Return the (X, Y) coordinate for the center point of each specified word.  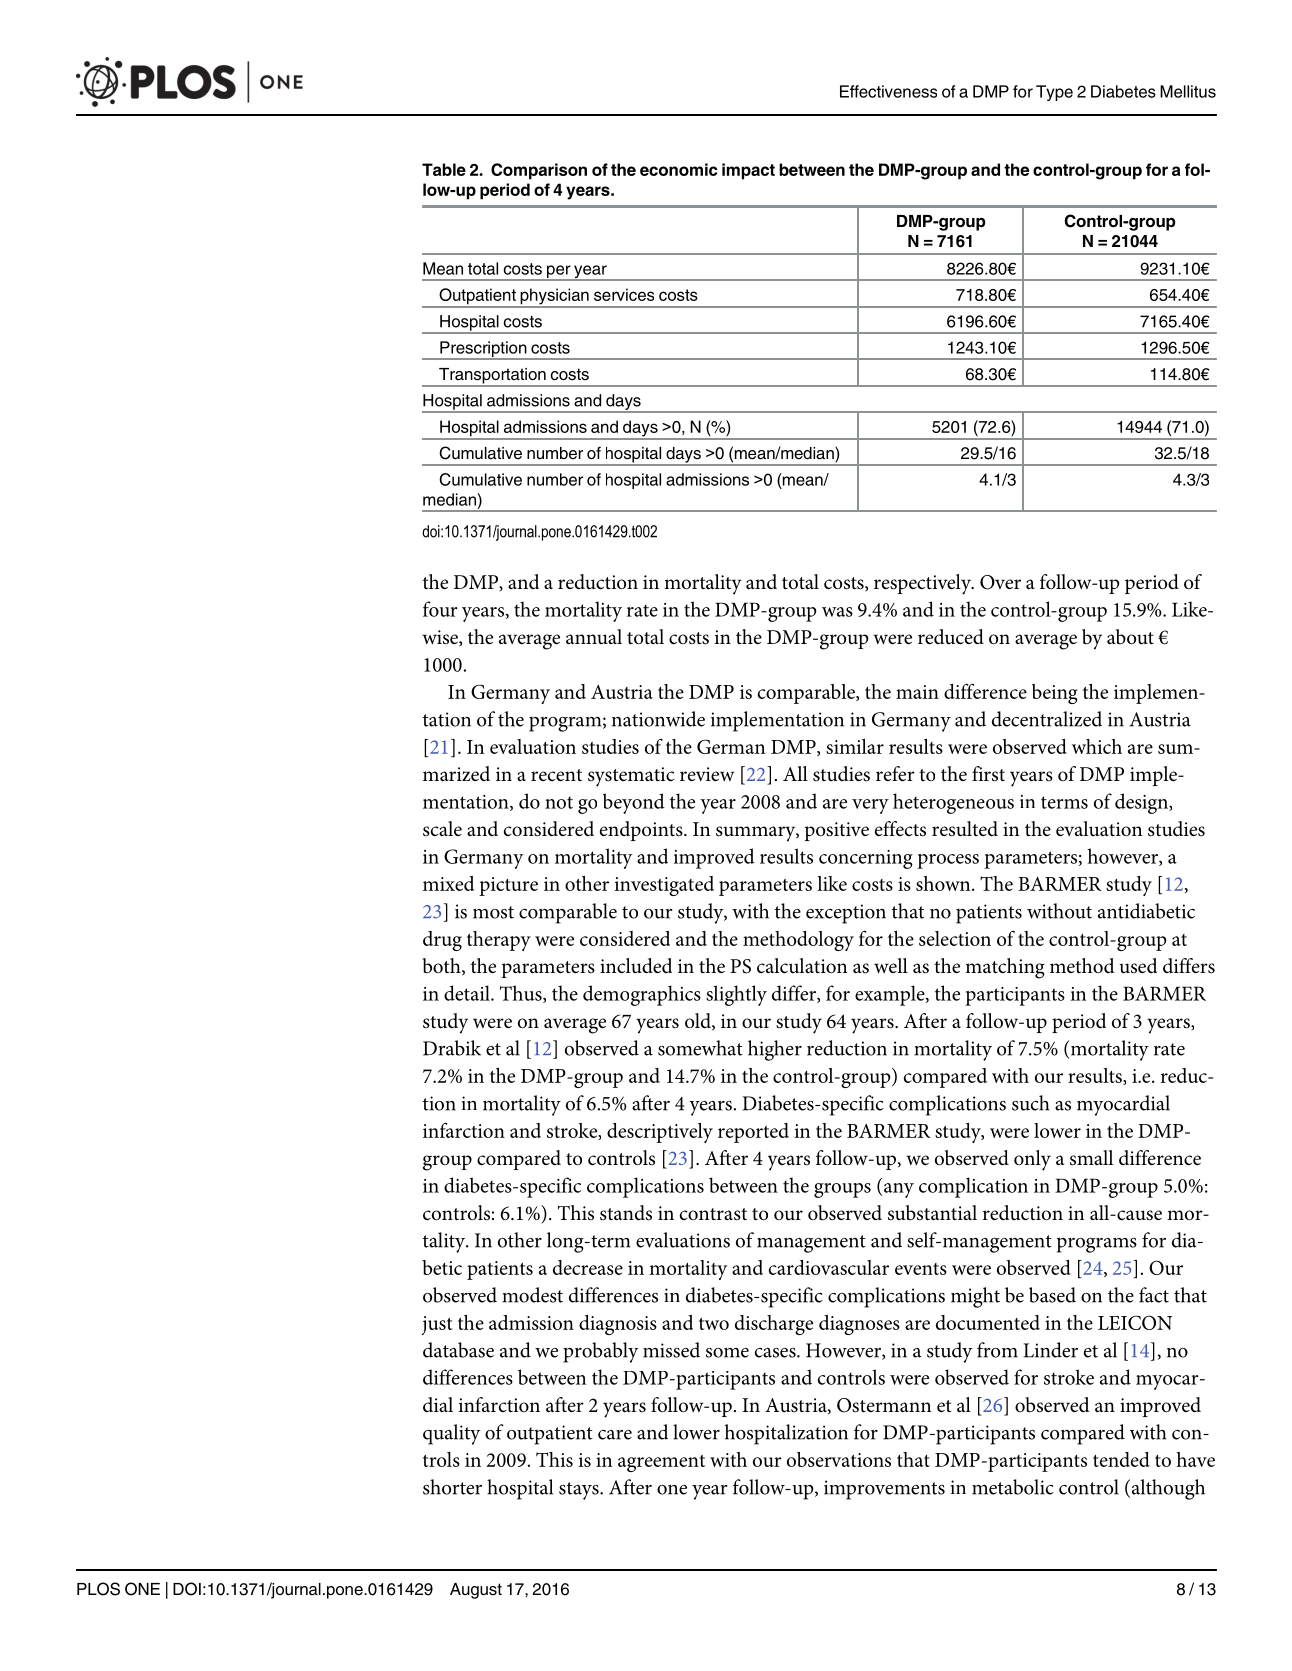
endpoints (642, 831)
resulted (965, 829)
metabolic (1013, 1487)
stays (580, 1491)
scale (442, 828)
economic (679, 169)
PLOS (98, 1589)
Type (1054, 93)
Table (444, 169)
